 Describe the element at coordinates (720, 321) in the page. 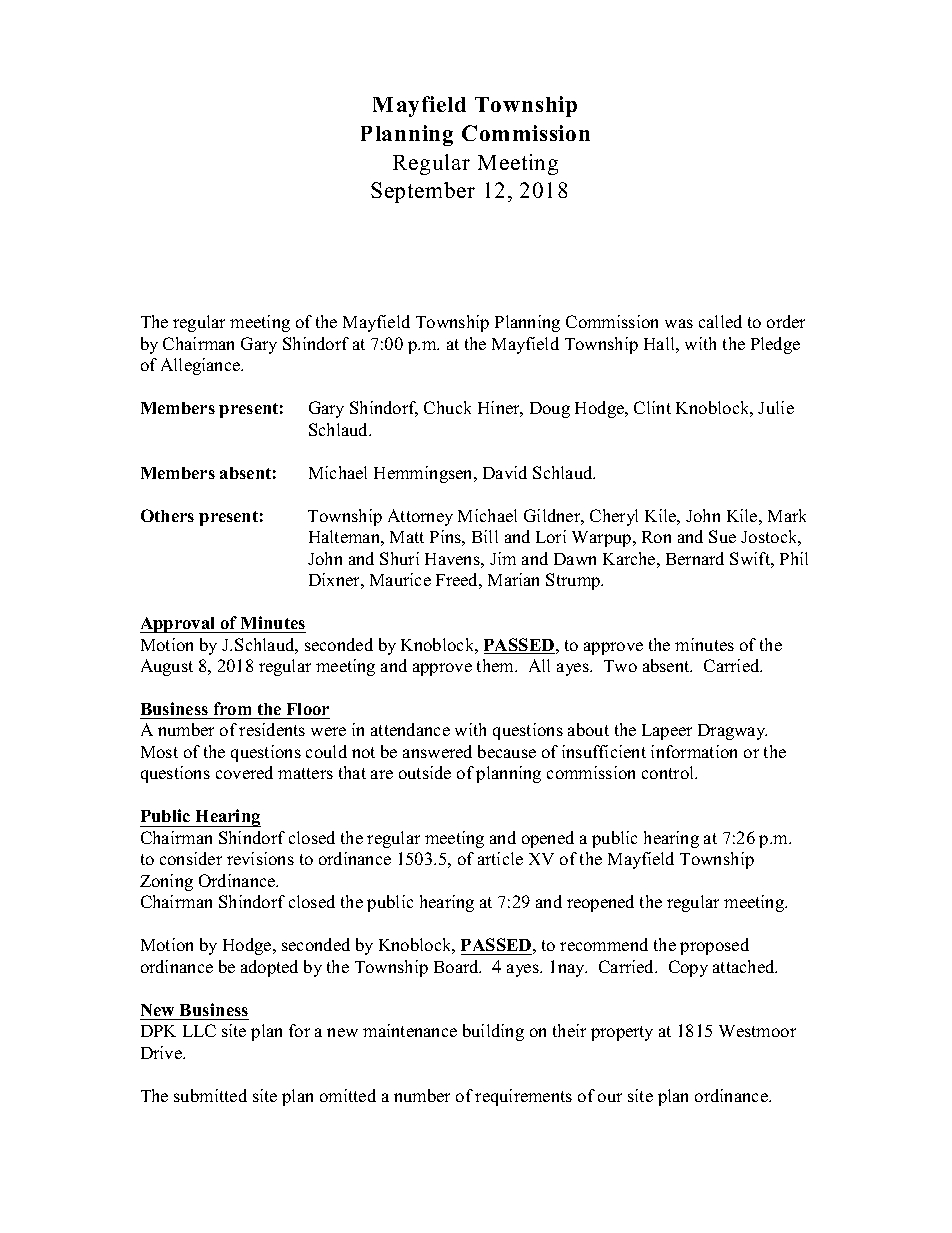

I see `called` at that location.
